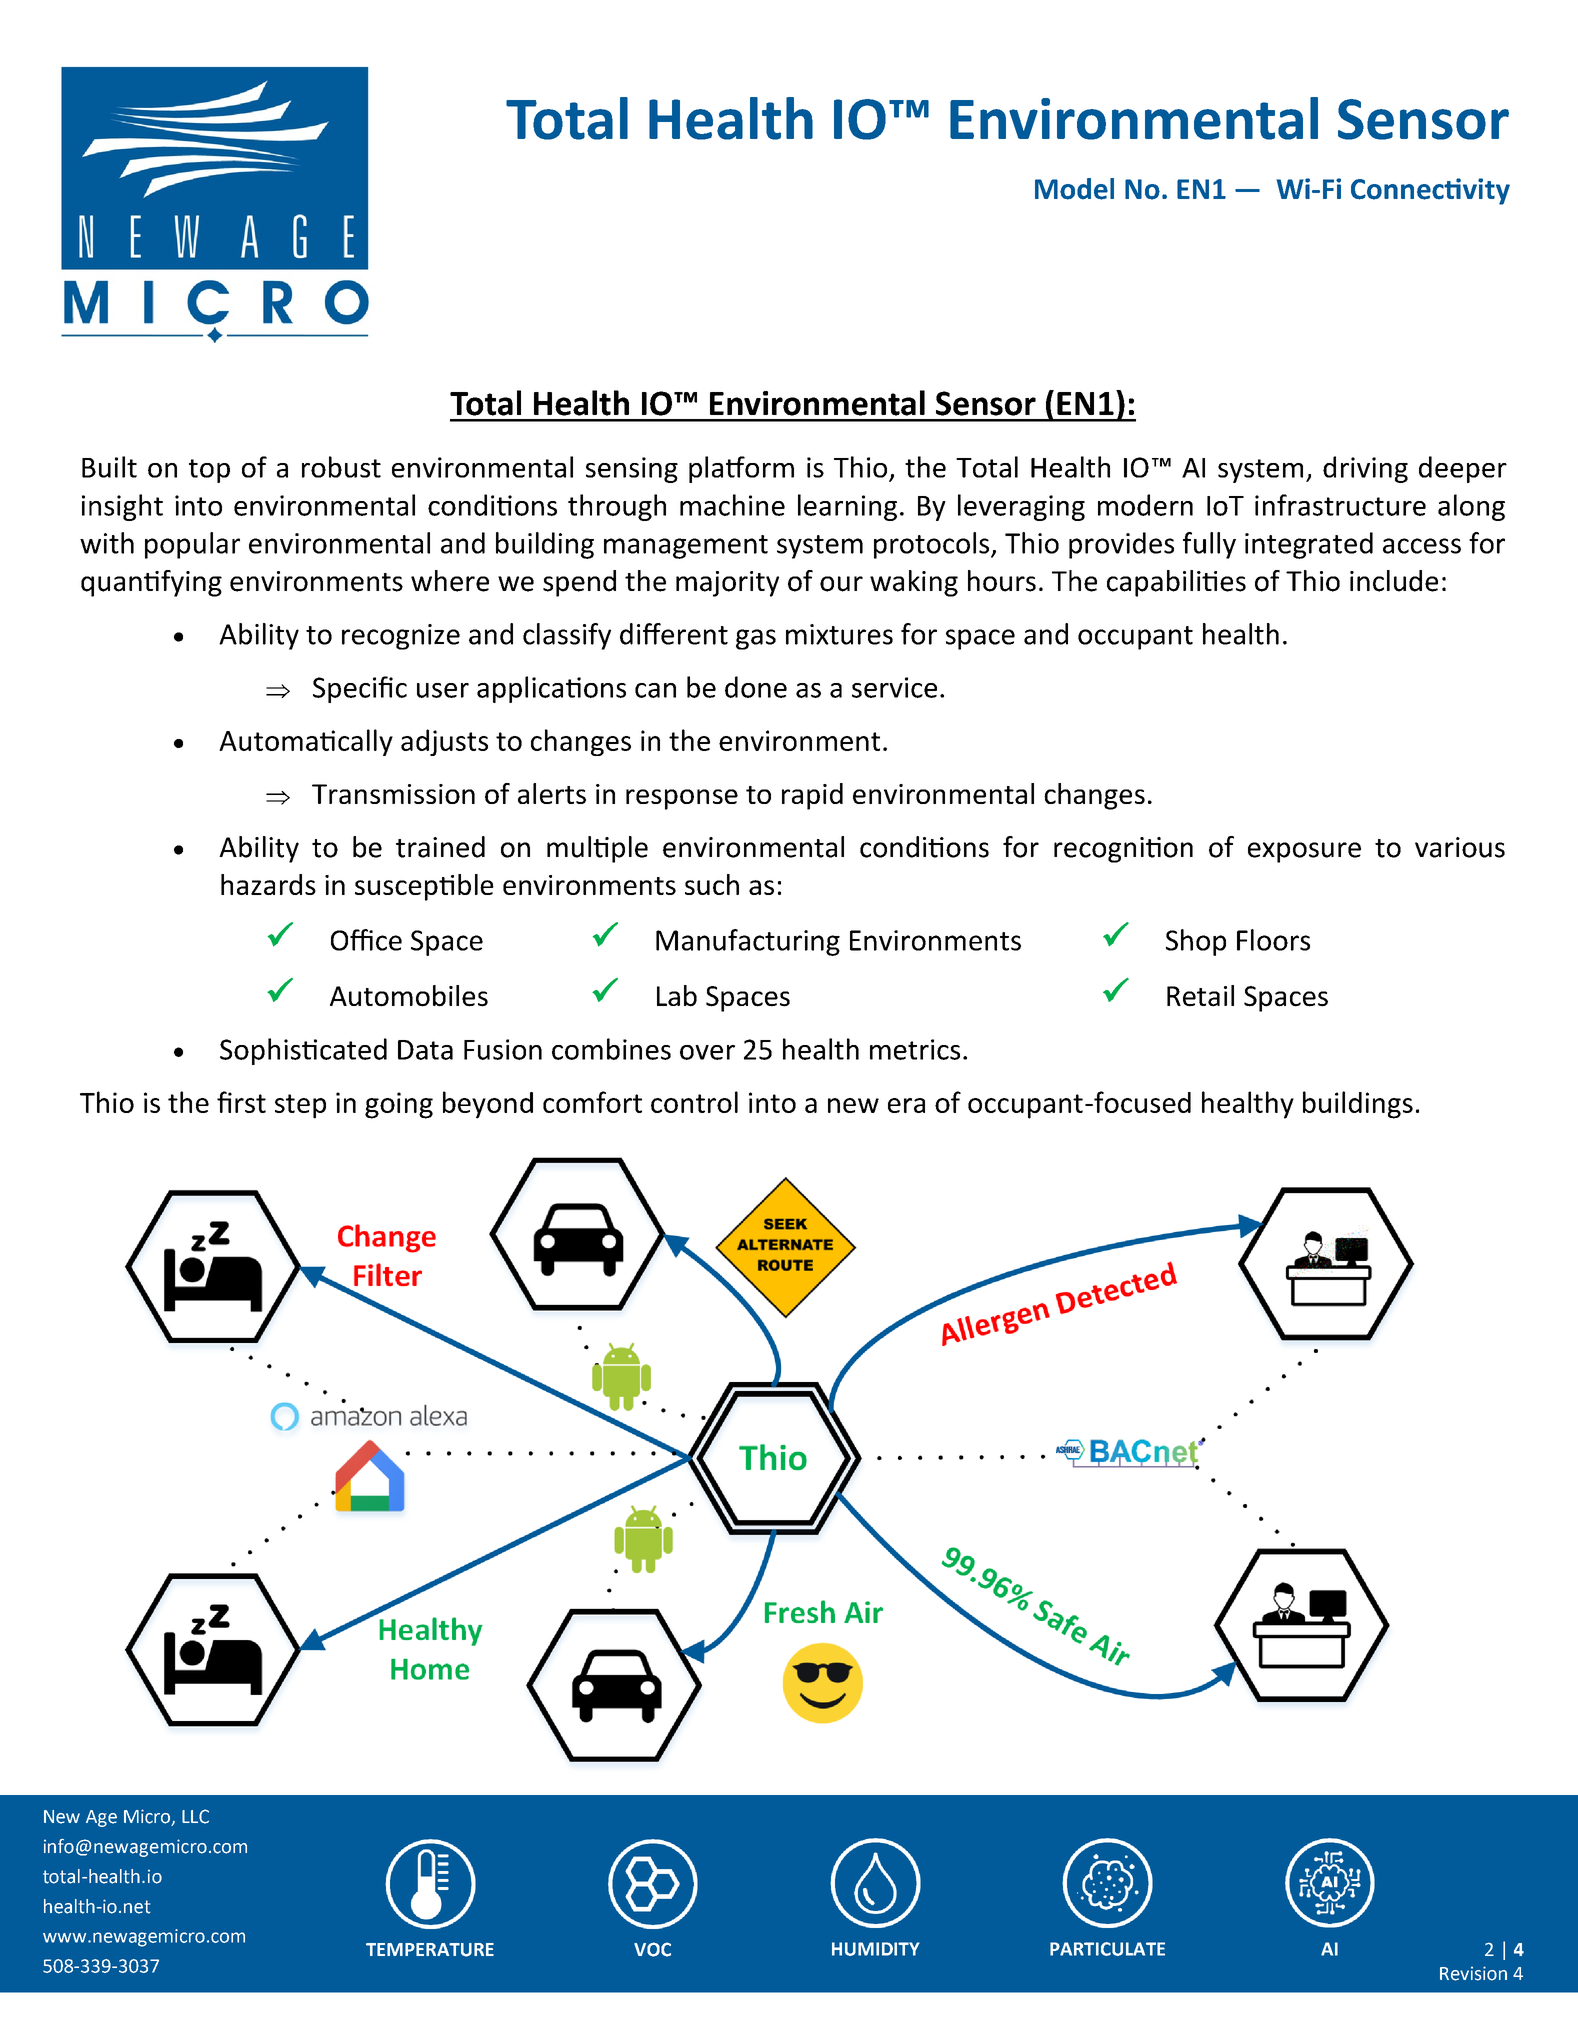 Image resolution: width=1578 pixels, height=2042 pixels. I want to click on TEMPERATURE, so click(430, 1950).
